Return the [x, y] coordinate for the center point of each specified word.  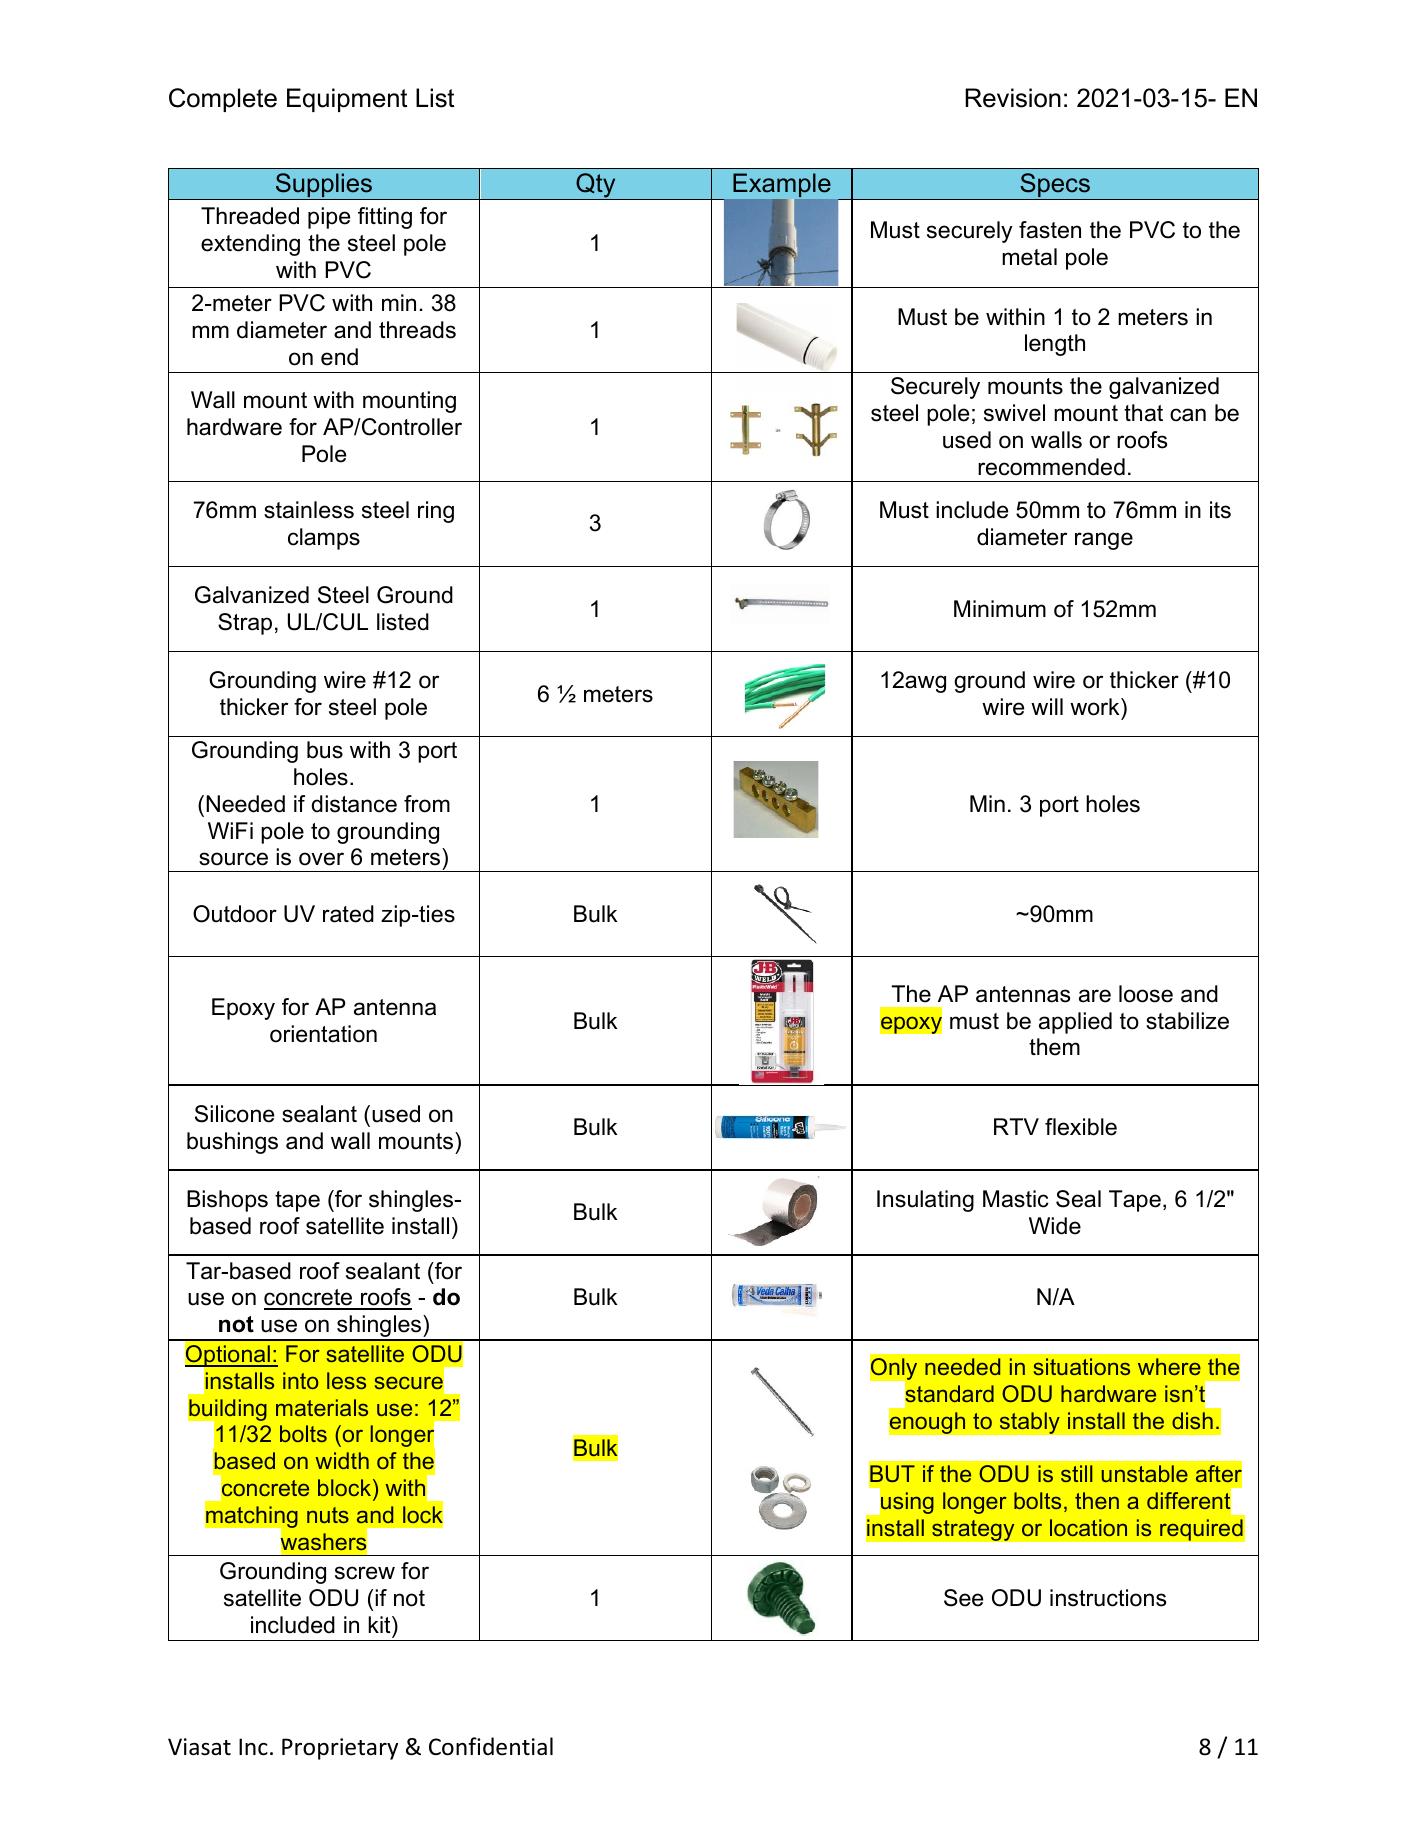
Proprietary [340, 1749]
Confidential [491, 1746]
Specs [1055, 186]
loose [1146, 994]
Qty [596, 186]
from [427, 804]
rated [348, 914]
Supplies [323, 186]
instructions [1108, 1598]
